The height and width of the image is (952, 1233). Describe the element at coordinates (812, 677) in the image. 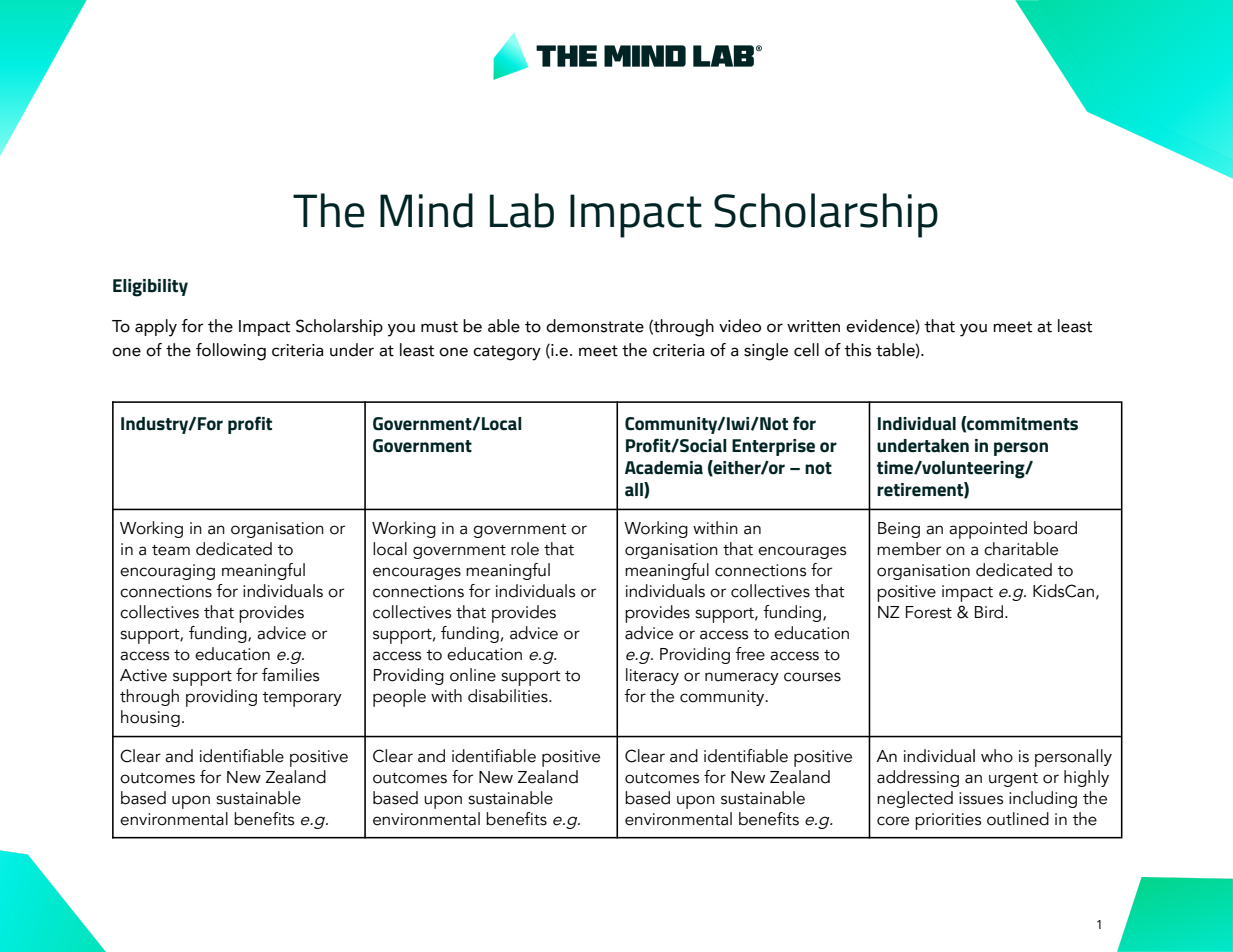

I see `courses` at that location.
